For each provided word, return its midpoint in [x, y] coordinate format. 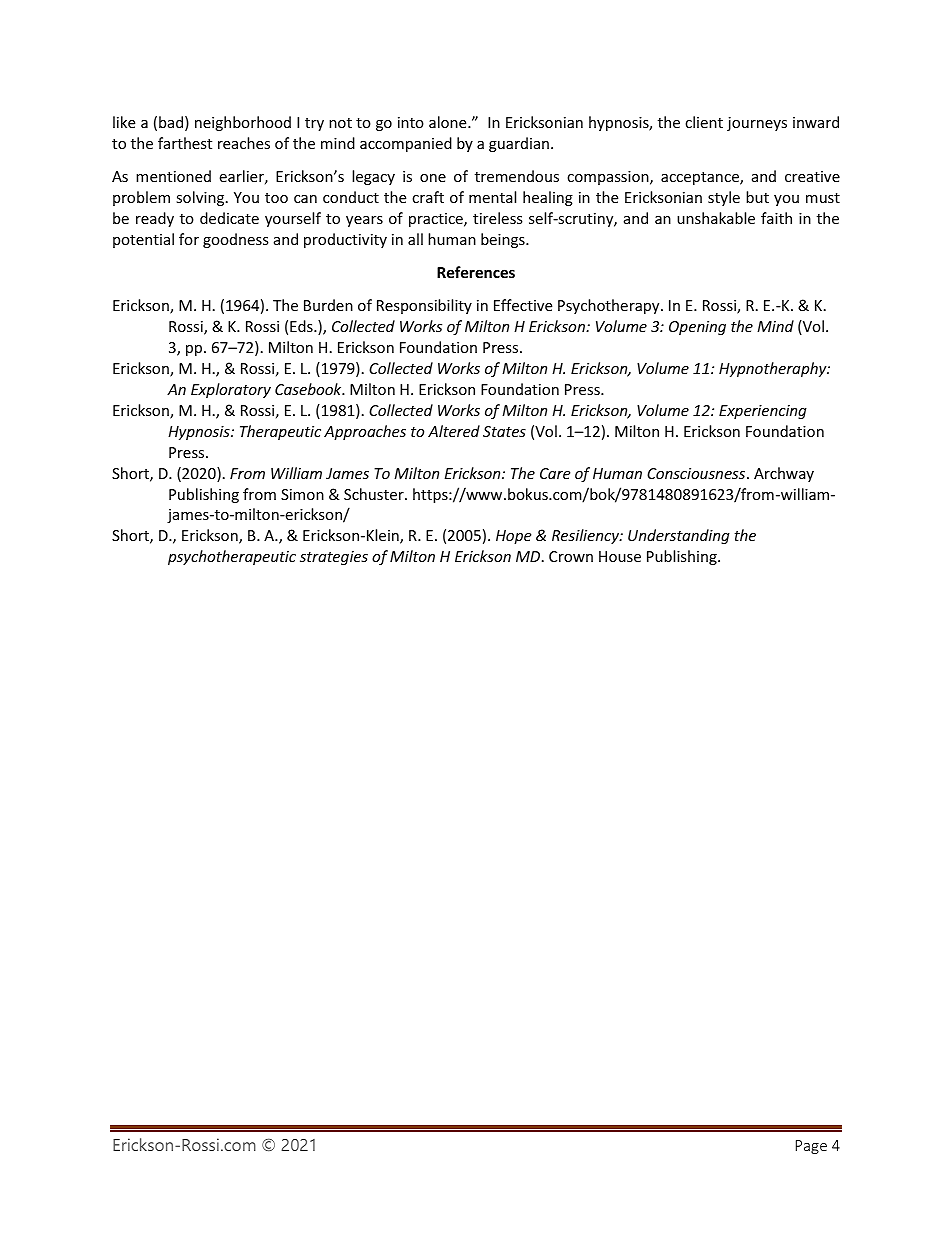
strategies [334, 558]
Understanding [679, 536]
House [620, 556]
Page [811, 1147]
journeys [757, 124]
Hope [513, 537]
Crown [571, 556]
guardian [519, 144]
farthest [185, 143]
